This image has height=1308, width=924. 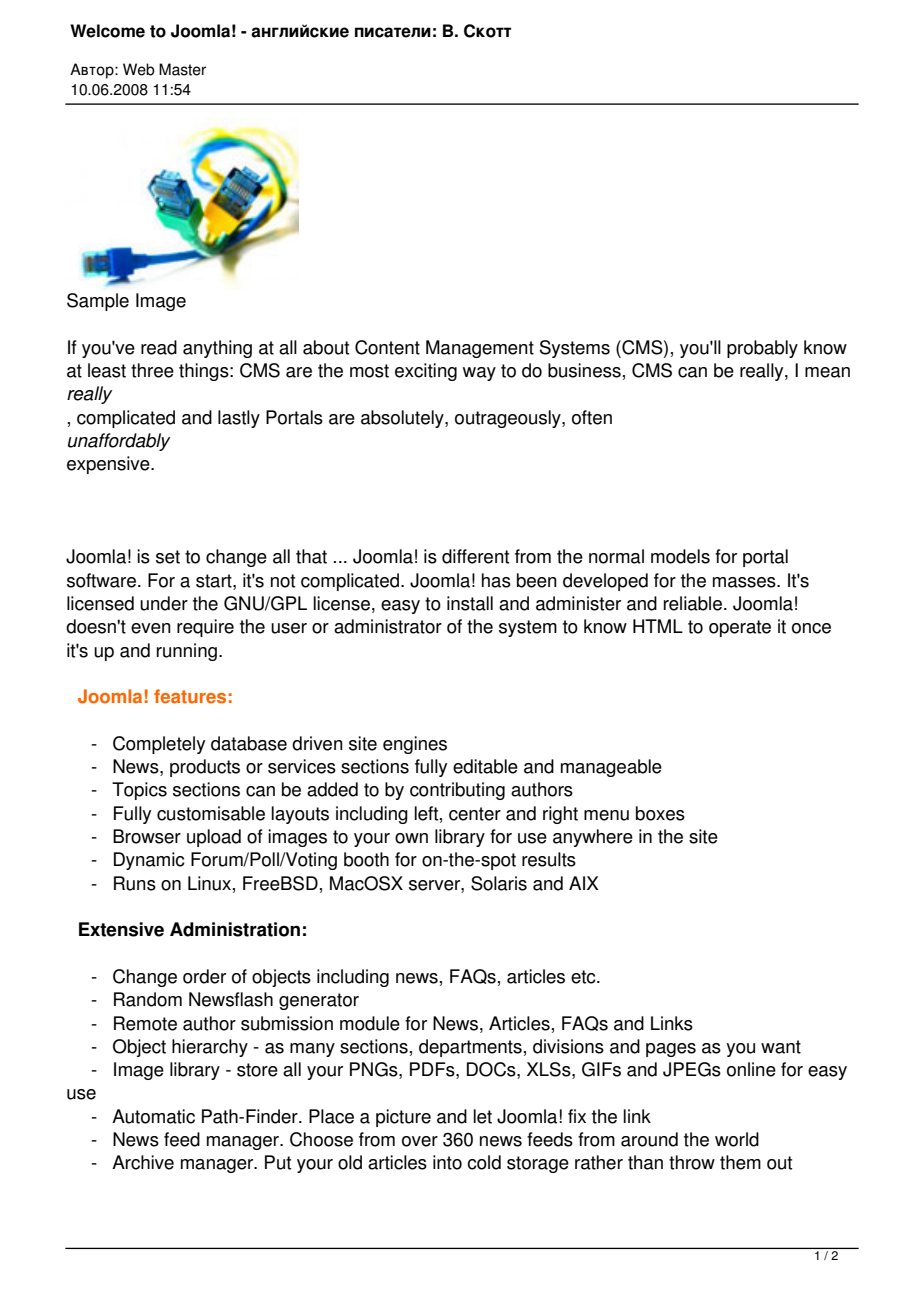 I want to click on under, so click(x=164, y=603).
